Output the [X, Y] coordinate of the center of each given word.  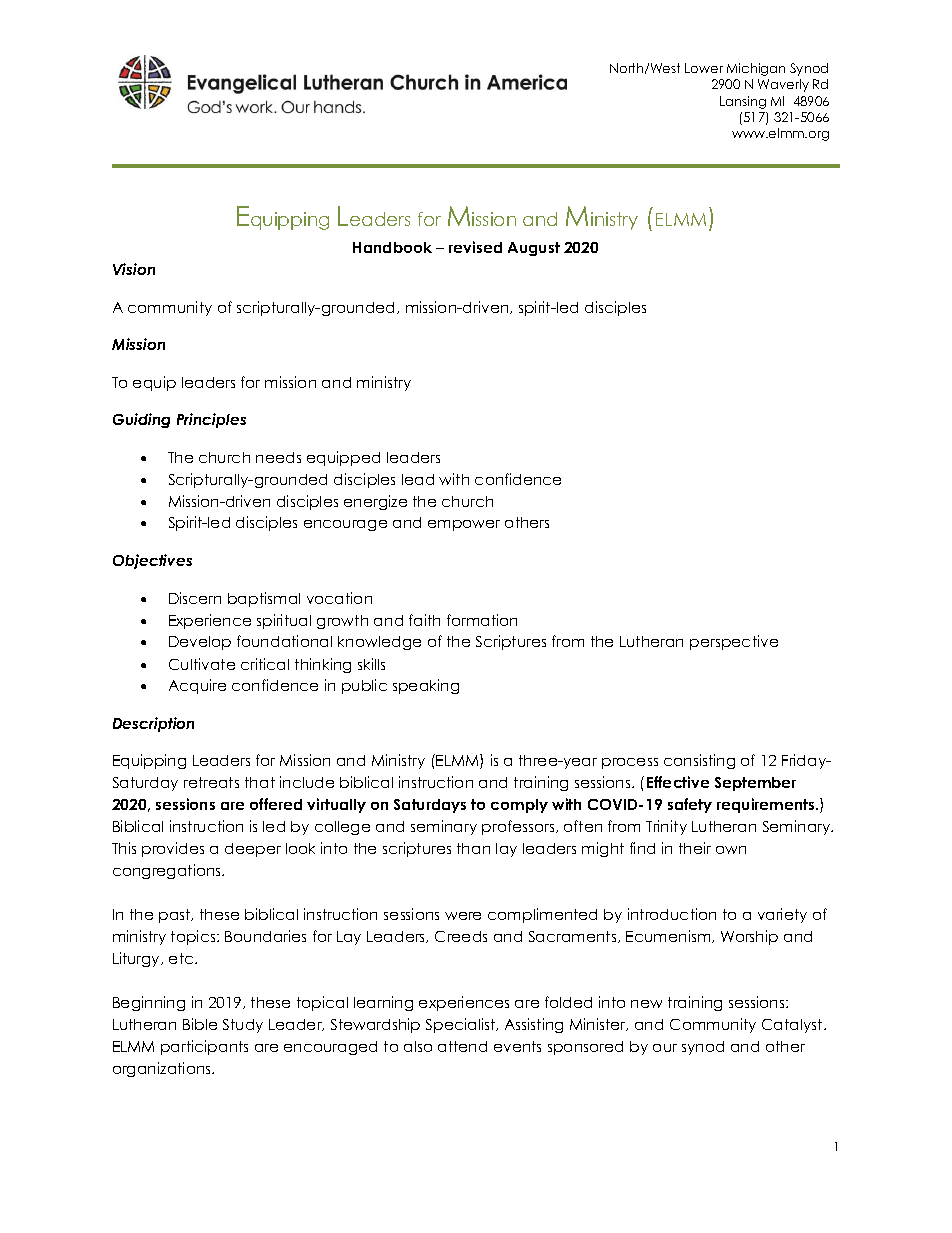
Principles [211, 420]
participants [204, 1047]
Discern [195, 598]
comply [519, 806]
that [260, 782]
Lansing [743, 102]
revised [475, 247]
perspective [734, 642]
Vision [134, 269]
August [534, 249]
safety [690, 805]
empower [464, 525]
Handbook [392, 247]
